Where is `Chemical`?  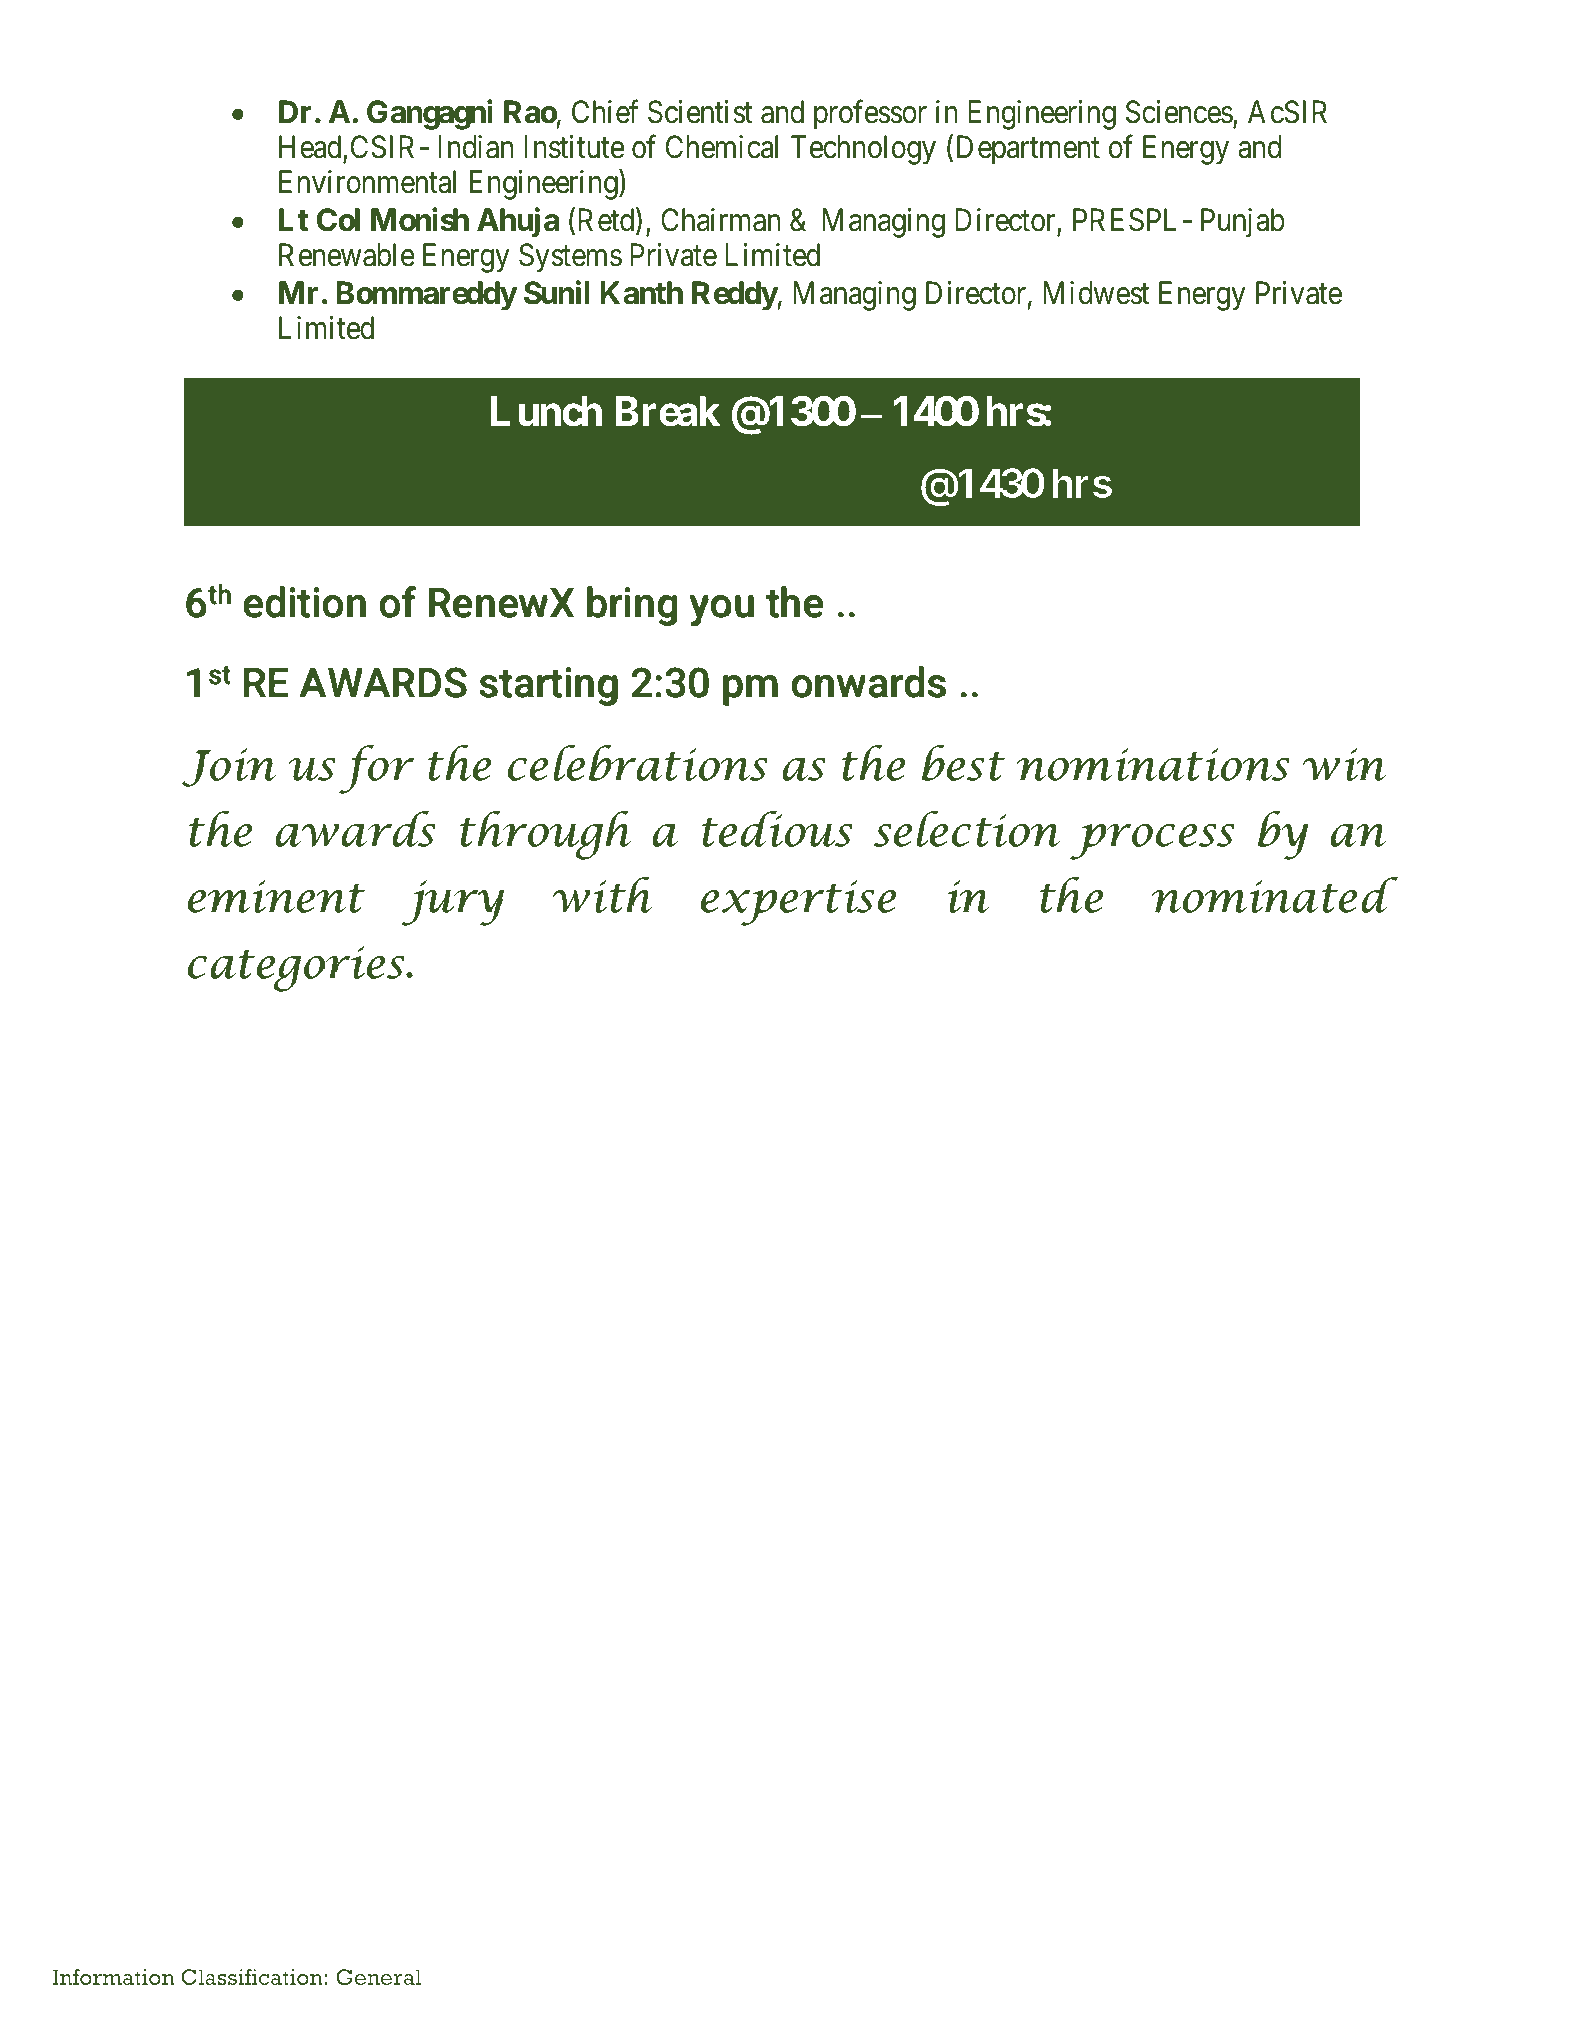
Chemical is located at coordinates (722, 147).
